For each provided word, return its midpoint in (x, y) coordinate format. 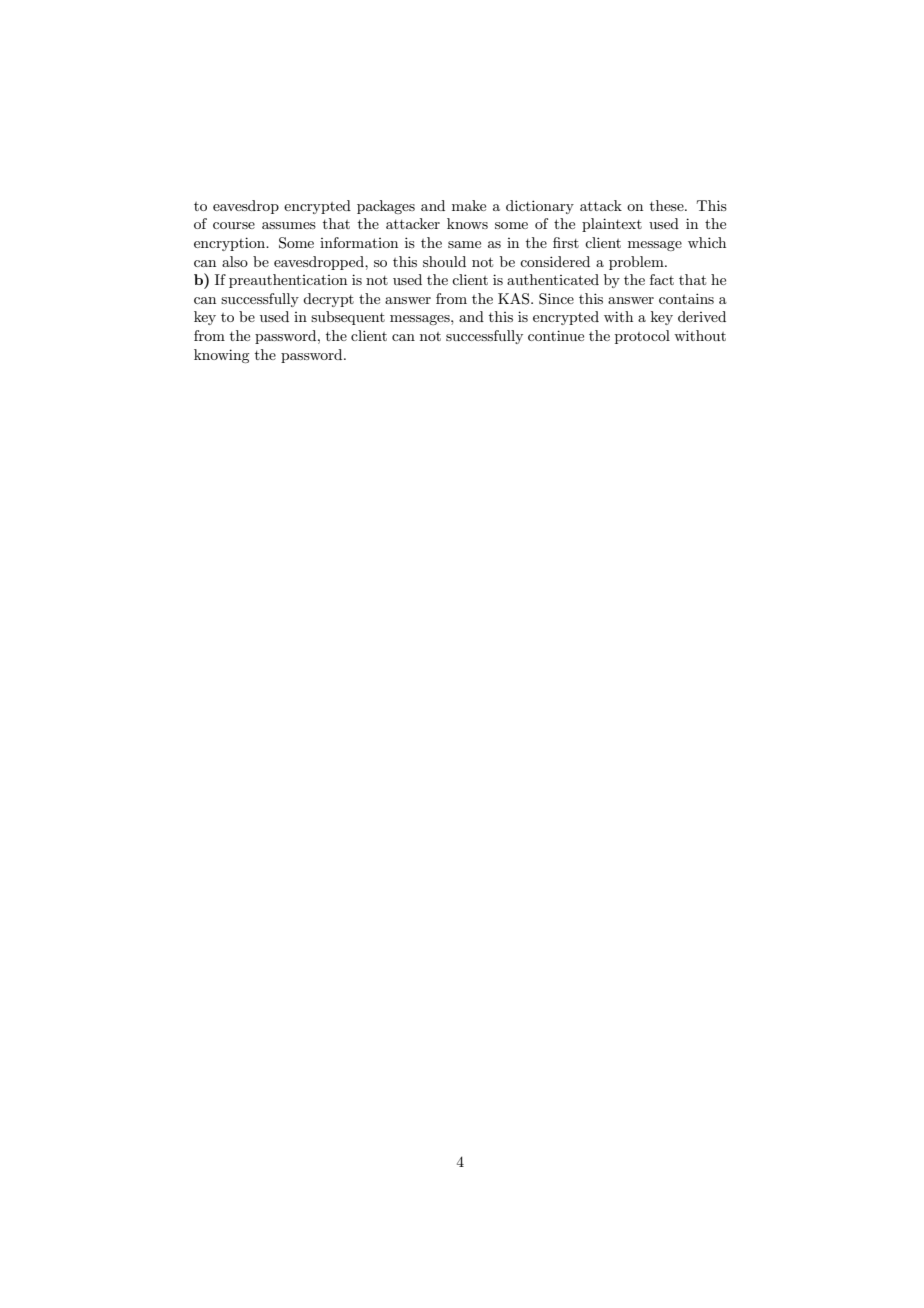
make (469, 205)
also (235, 261)
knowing (221, 356)
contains (686, 298)
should (444, 261)
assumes (289, 225)
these (668, 205)
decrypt (328, 300)
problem (637, 263)
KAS (515, 299)
